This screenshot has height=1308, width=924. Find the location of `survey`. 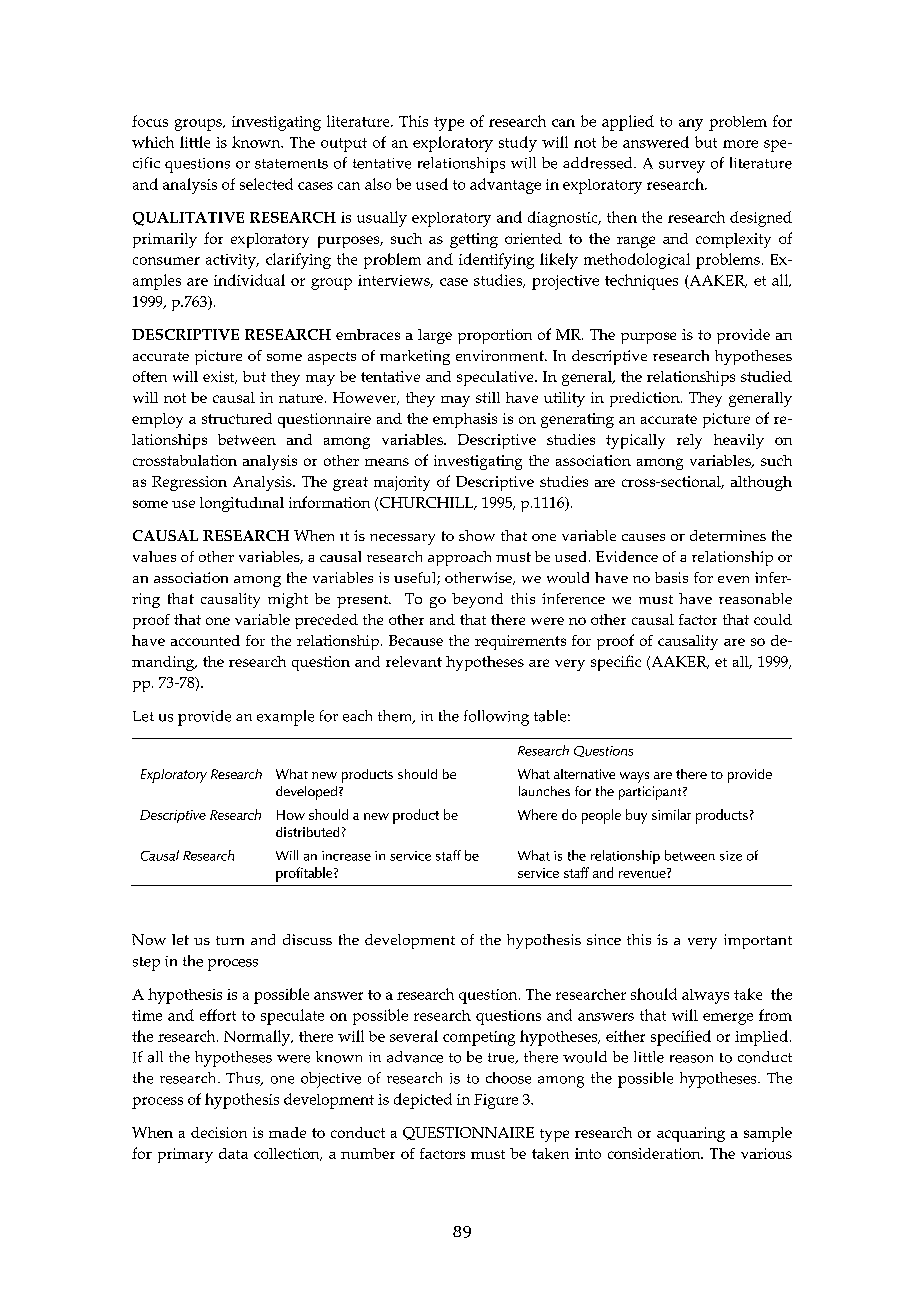

survey is located at coordinates (682, 167).
